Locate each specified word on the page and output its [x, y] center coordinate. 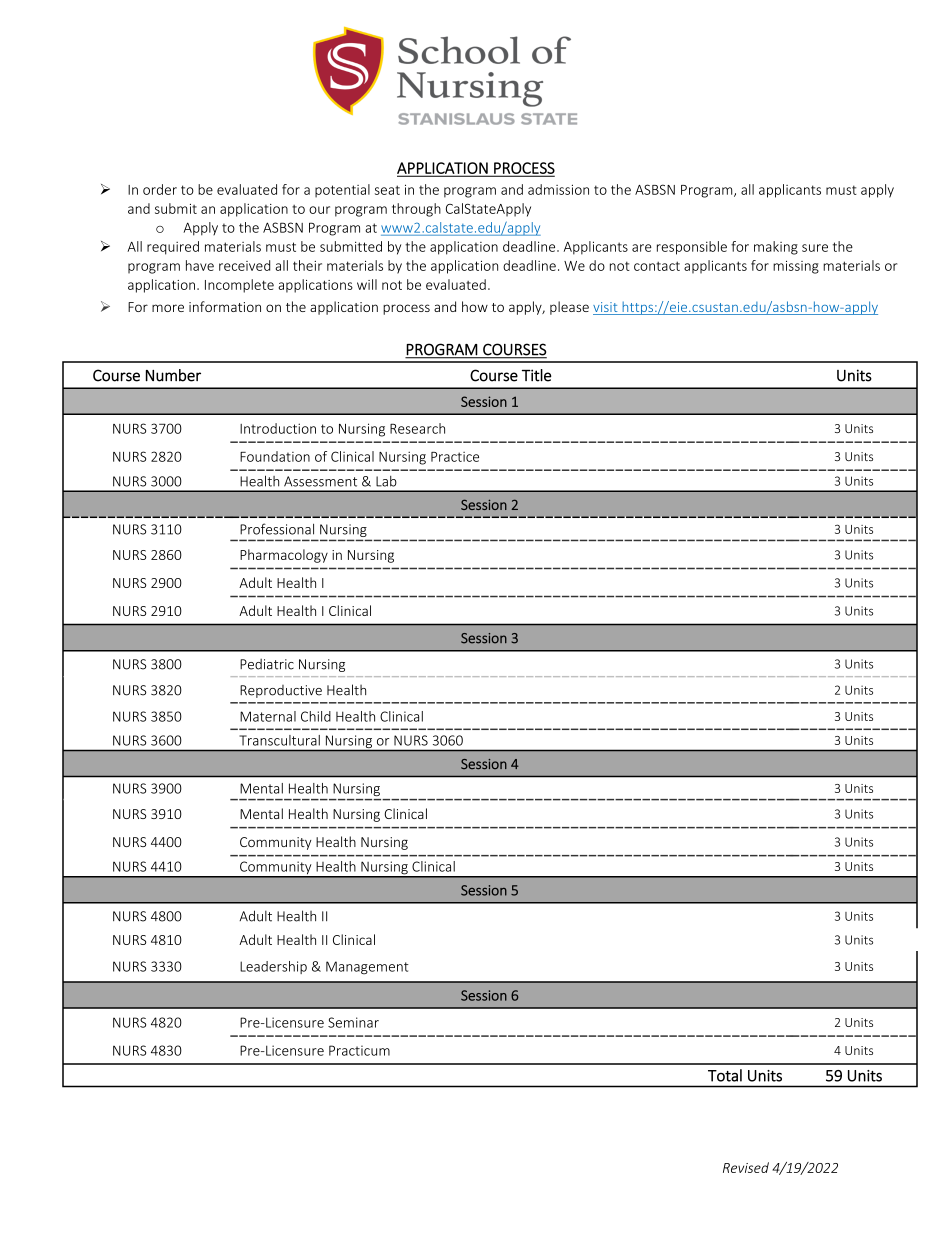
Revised [746, 1167]
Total [725, 1075]
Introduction [278, 428]
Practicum [359, 1050]
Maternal [268, 716]
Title [537, 375]
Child [316, 716]
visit [606, 308]
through [416, 210]
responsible [692, 248]
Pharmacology [284, 556]
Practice [455, 457]
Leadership [273, 967]
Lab [386, 481]
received [244, 265]
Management [367, 968]
